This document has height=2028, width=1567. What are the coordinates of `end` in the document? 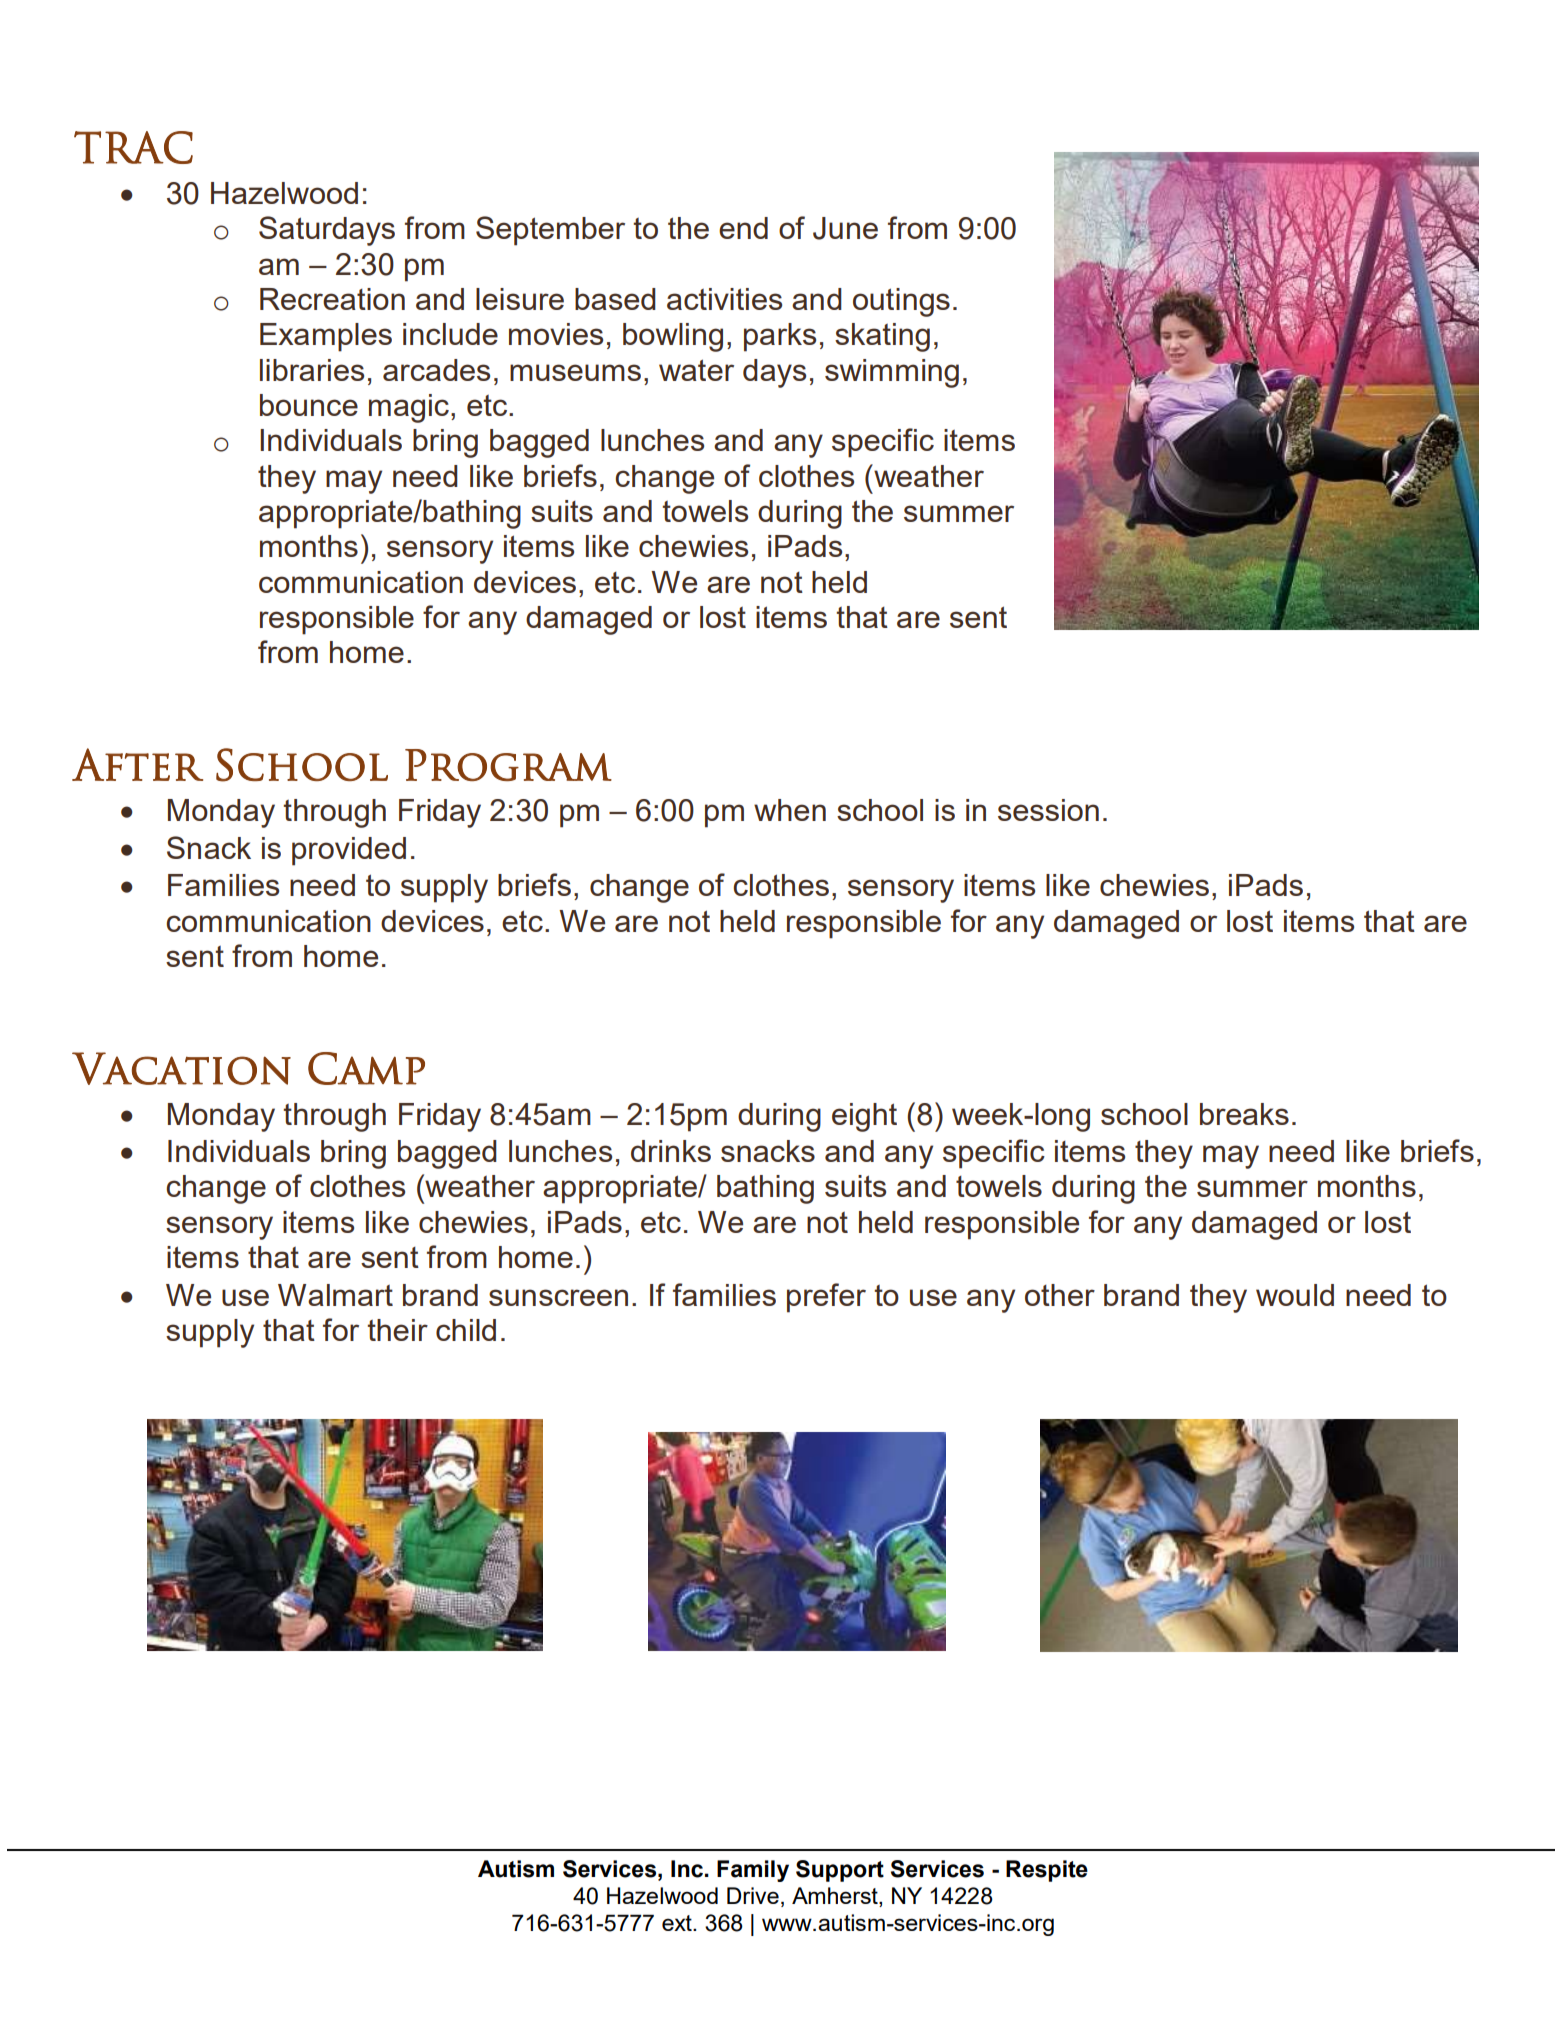 It's located at (743, 228).
